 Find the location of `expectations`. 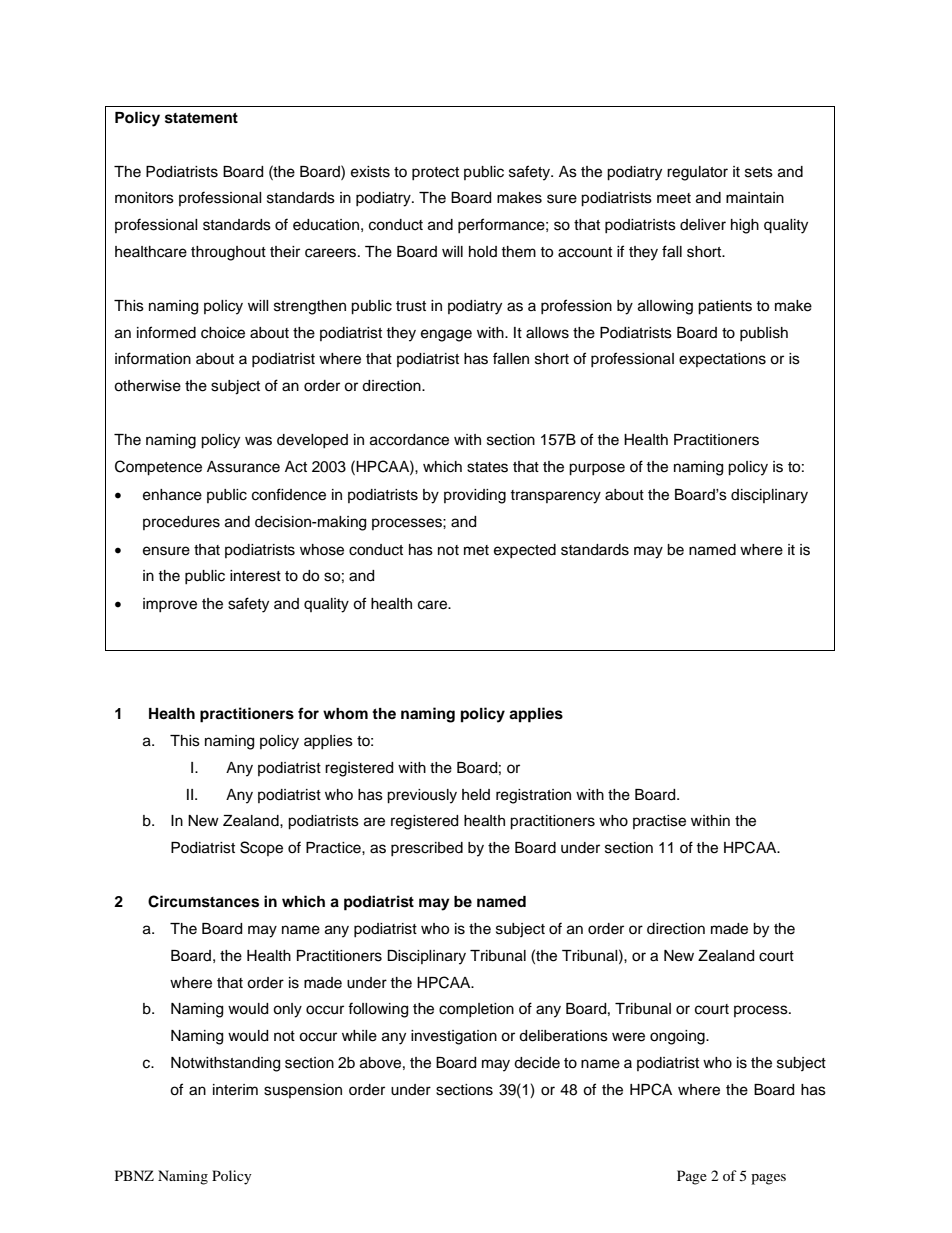

expectations is located at coordinates (722, 360).
